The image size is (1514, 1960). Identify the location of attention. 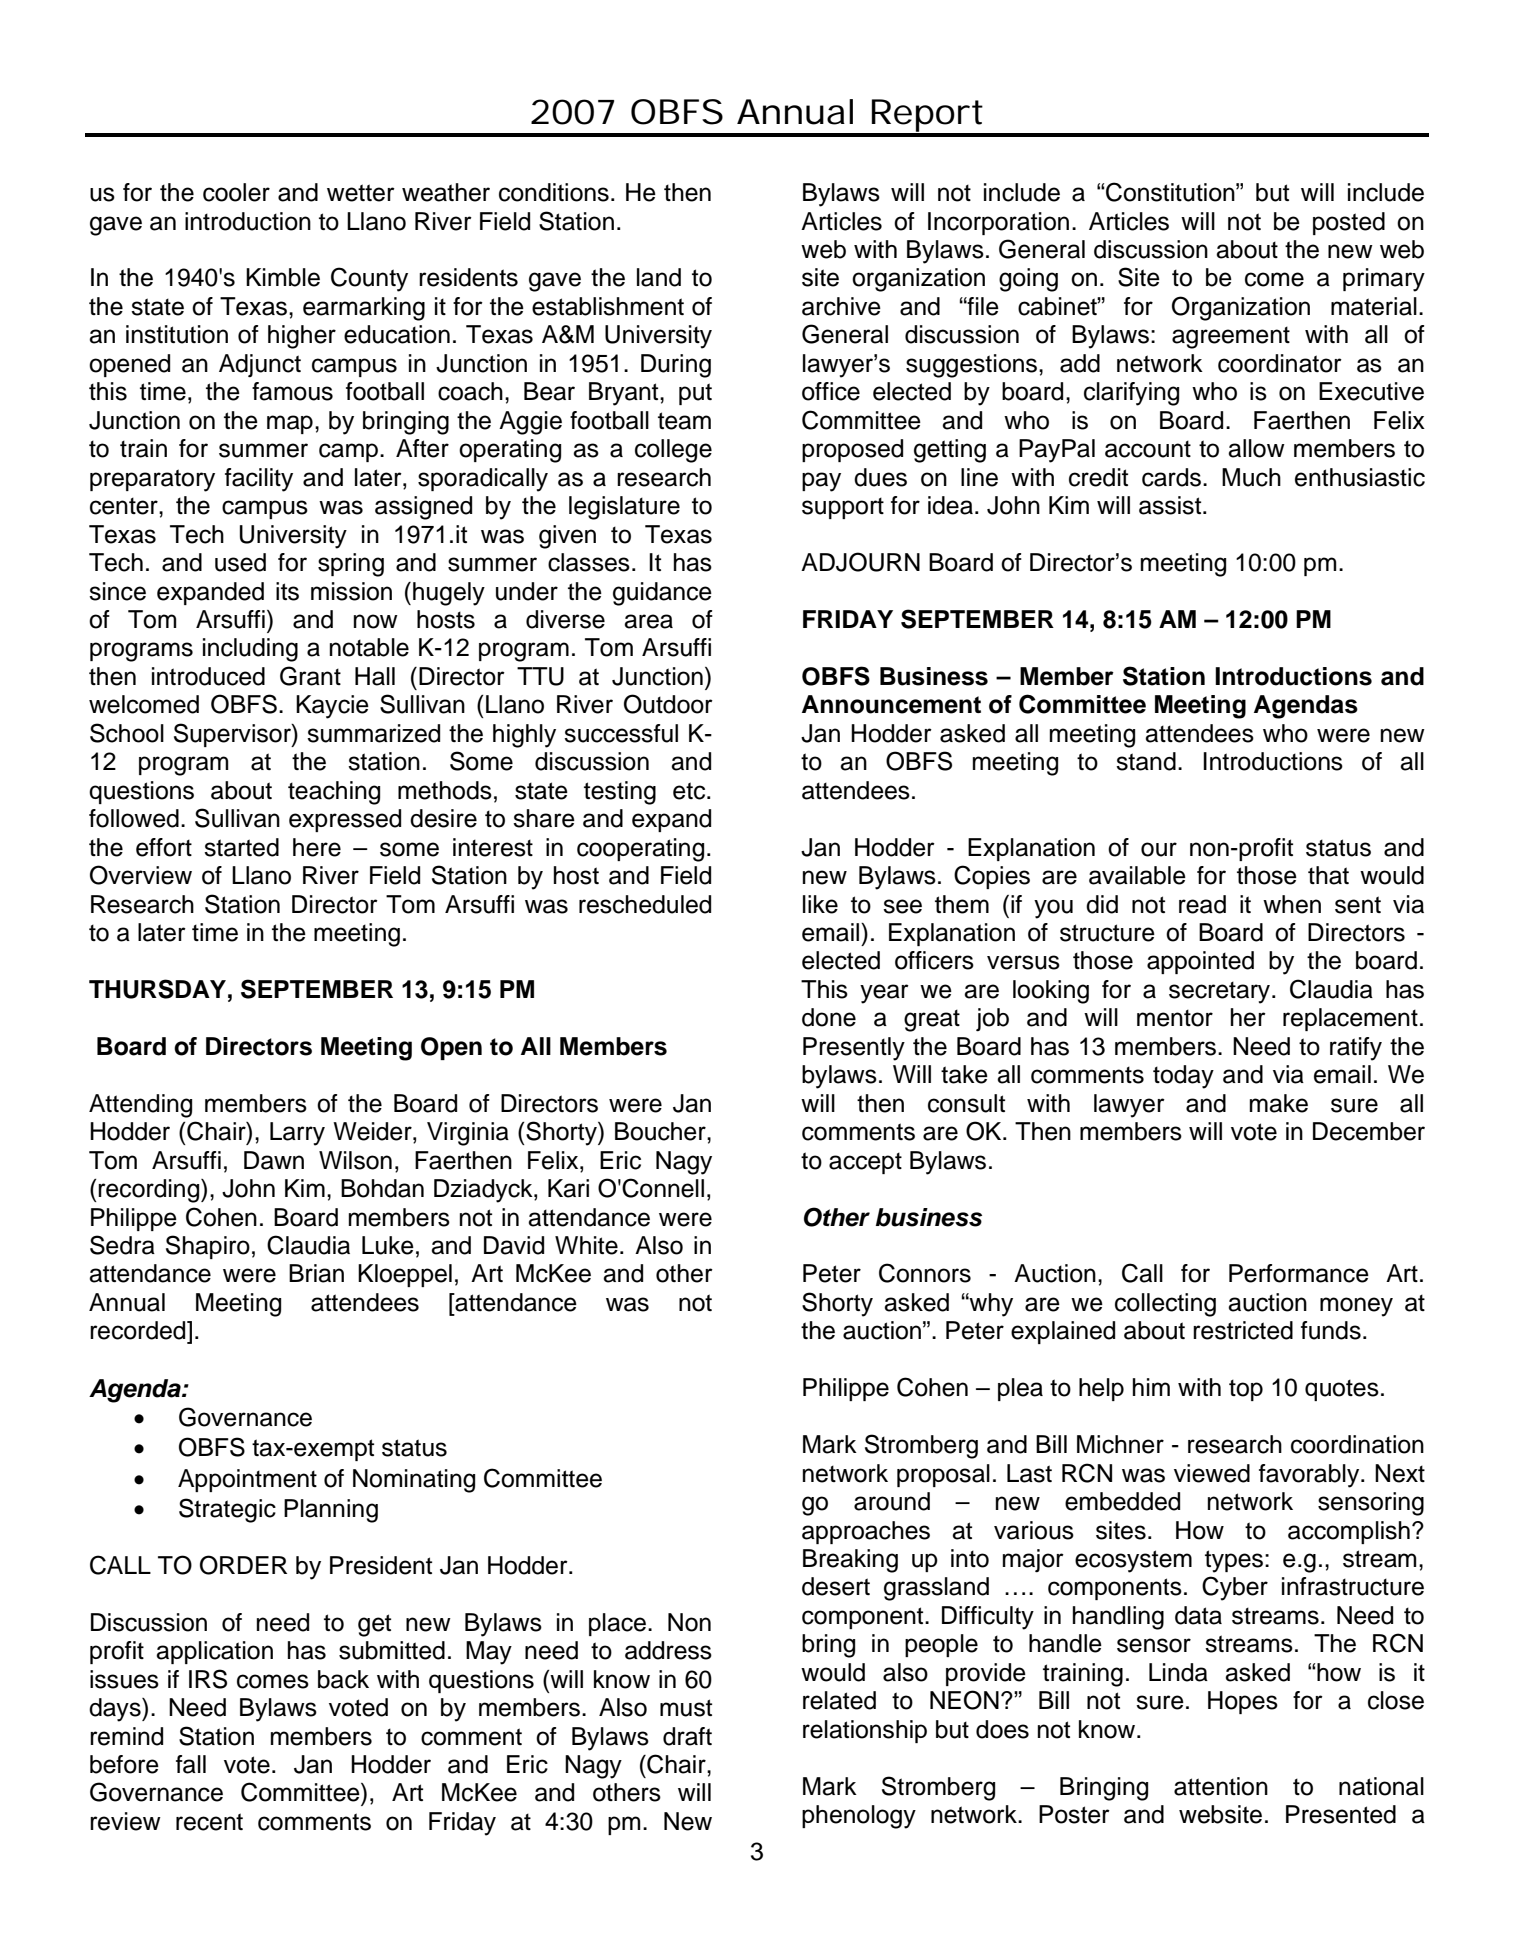
(1221, 1786).
